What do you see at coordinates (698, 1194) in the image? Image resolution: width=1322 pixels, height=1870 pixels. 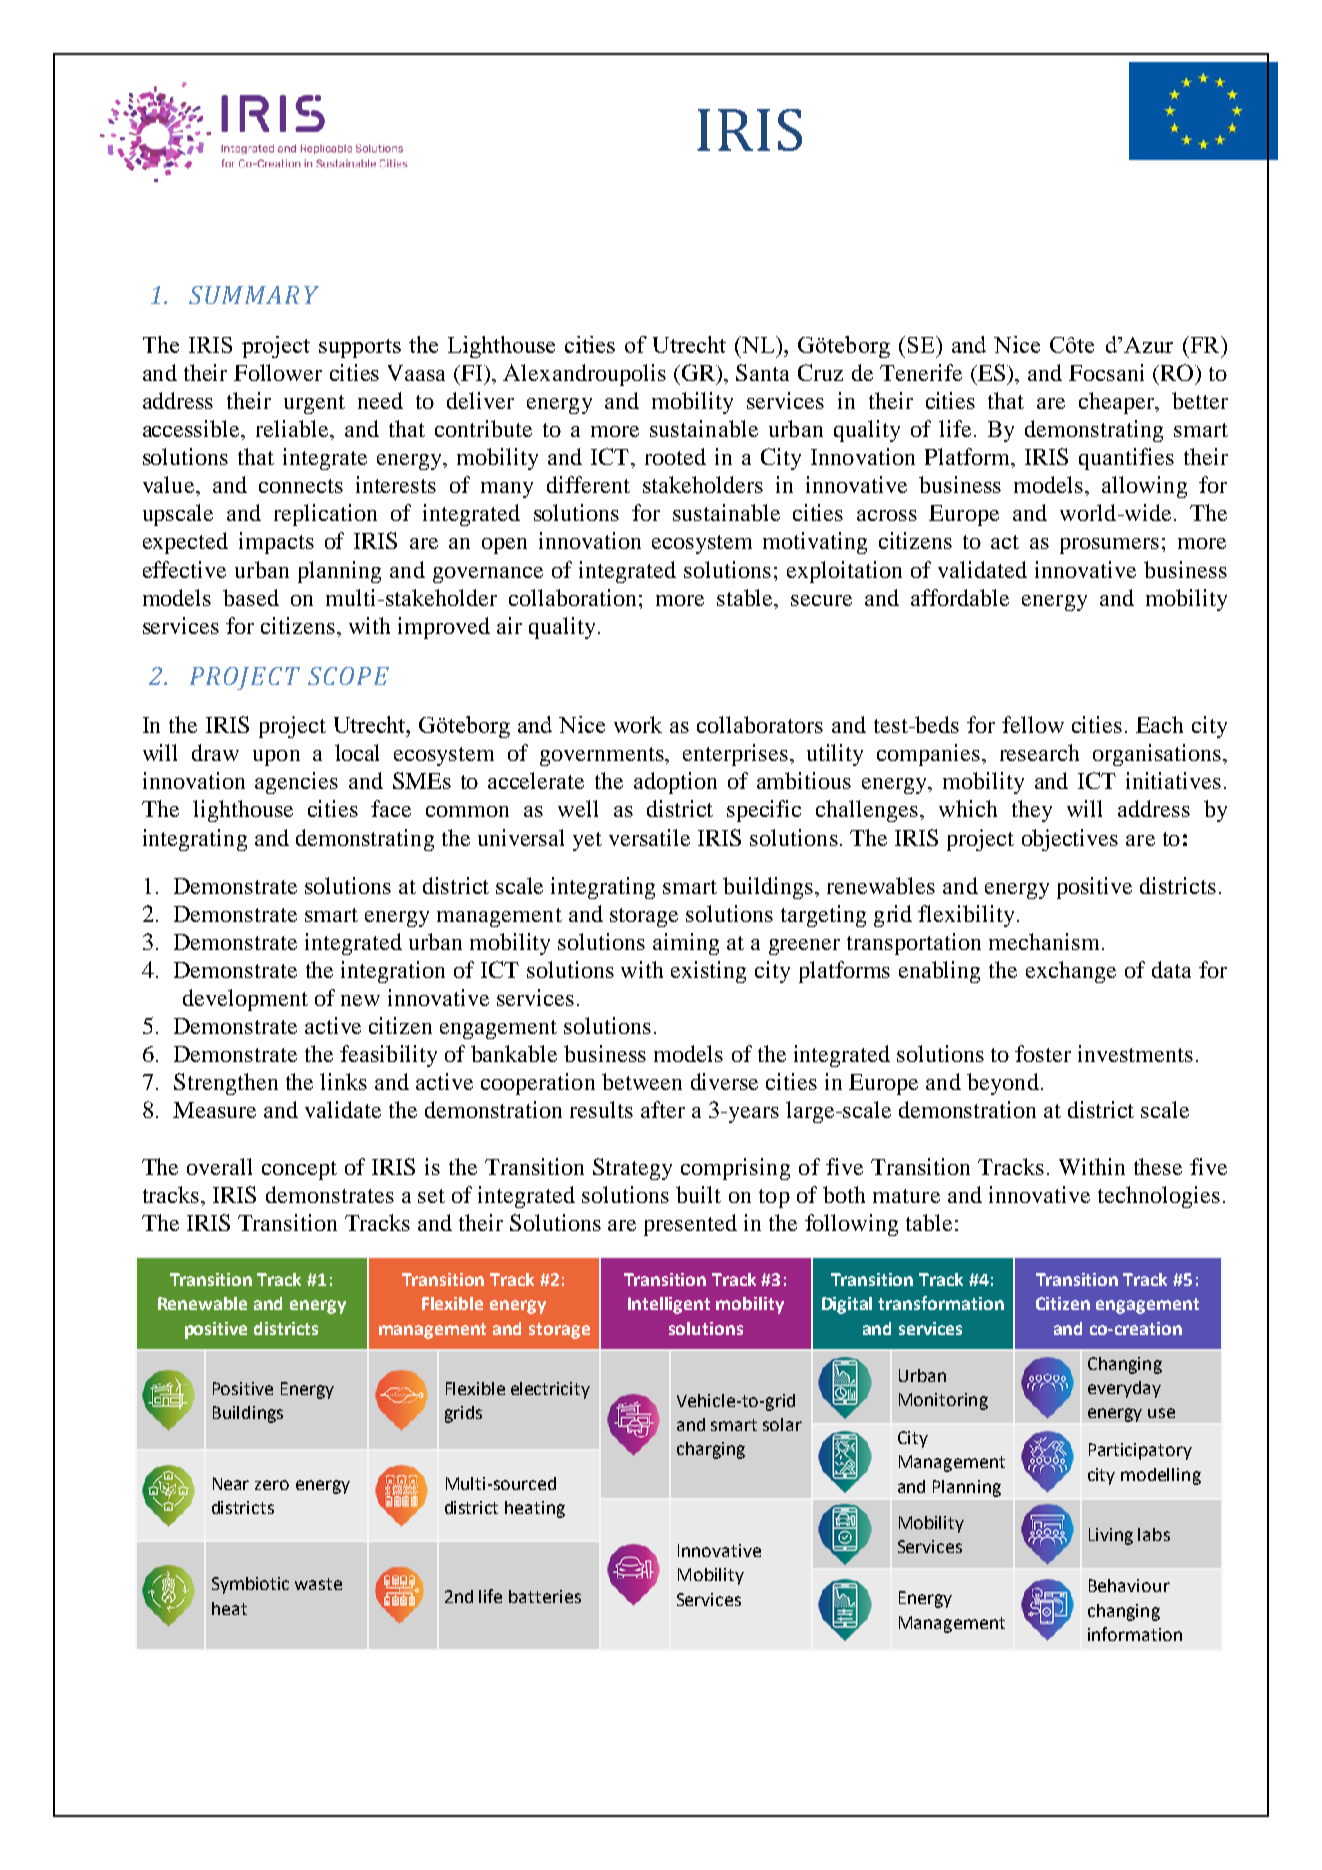 I see `built` at bounding box center [698, 1194].
